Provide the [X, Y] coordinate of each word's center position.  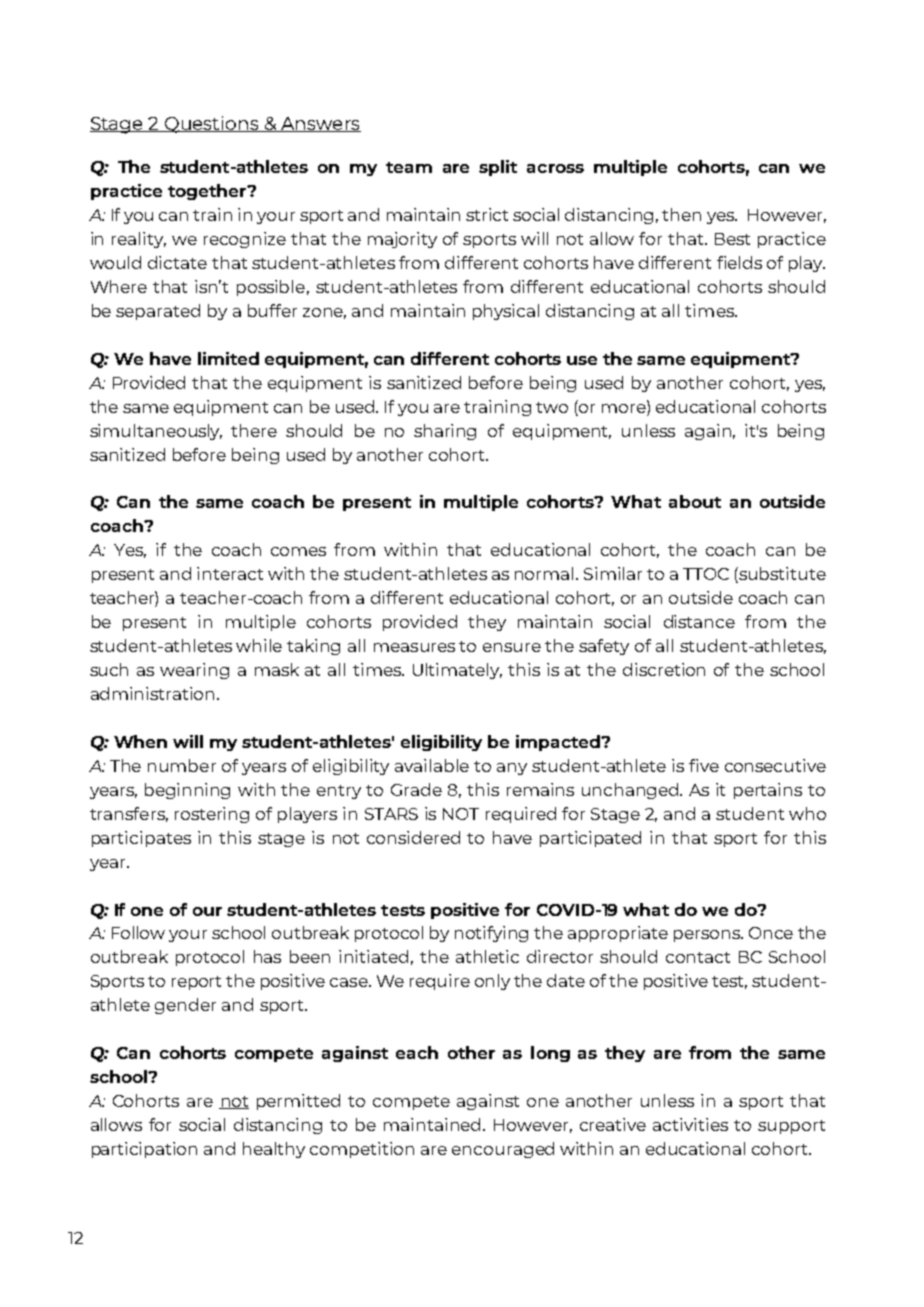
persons [708, 936]
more [625, 407]
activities [690, 1124]
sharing [445, 432]
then [681, 214]
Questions [212, 124]
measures [414, 647]
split [498, 168]
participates [141, 839]
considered [413, 837]
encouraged [503, 1150]
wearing [194, 671]
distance [699, 621]
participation [144, 1150]
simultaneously [156, 432]
